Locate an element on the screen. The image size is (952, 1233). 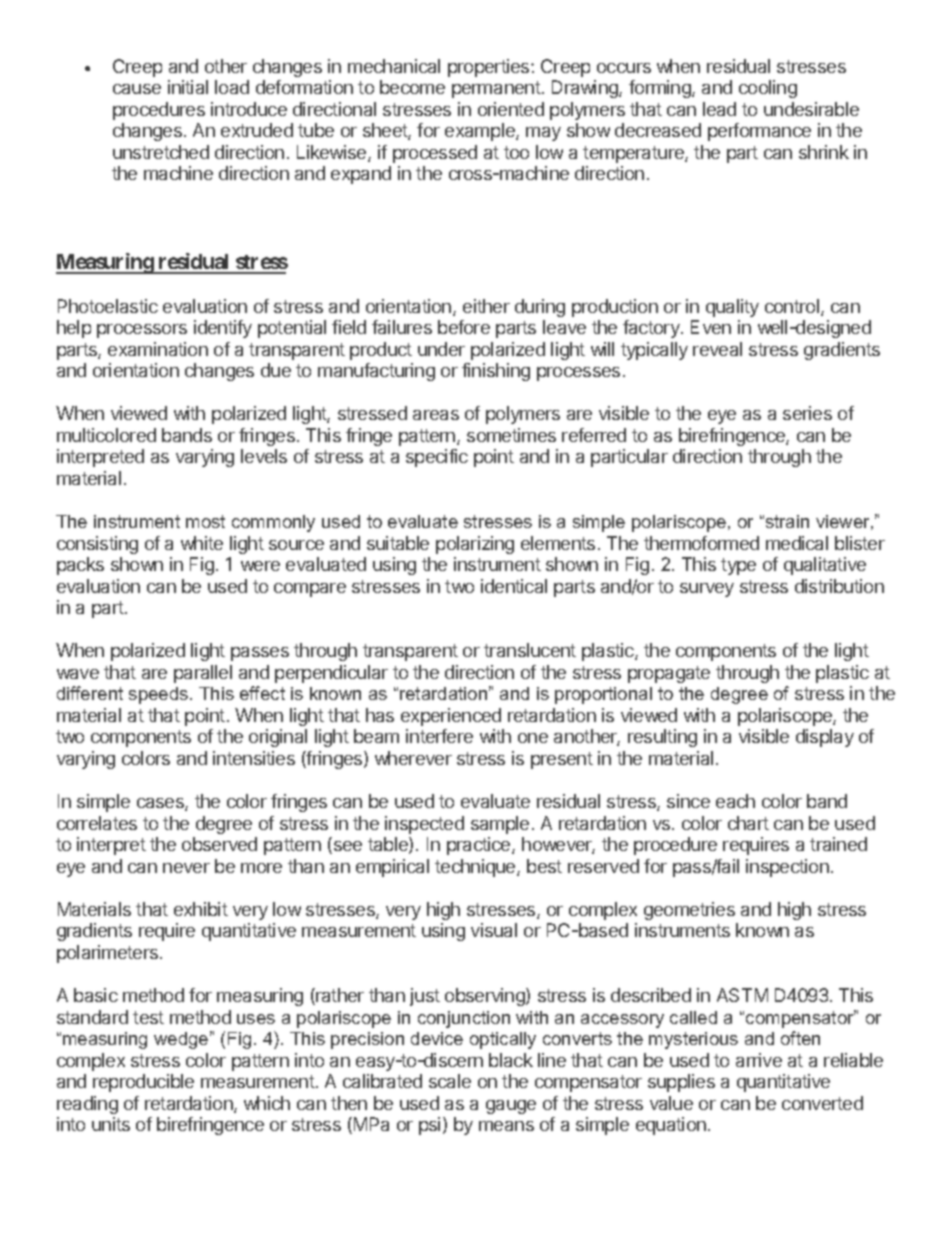
cooling is located at coordinates (768, 89).
